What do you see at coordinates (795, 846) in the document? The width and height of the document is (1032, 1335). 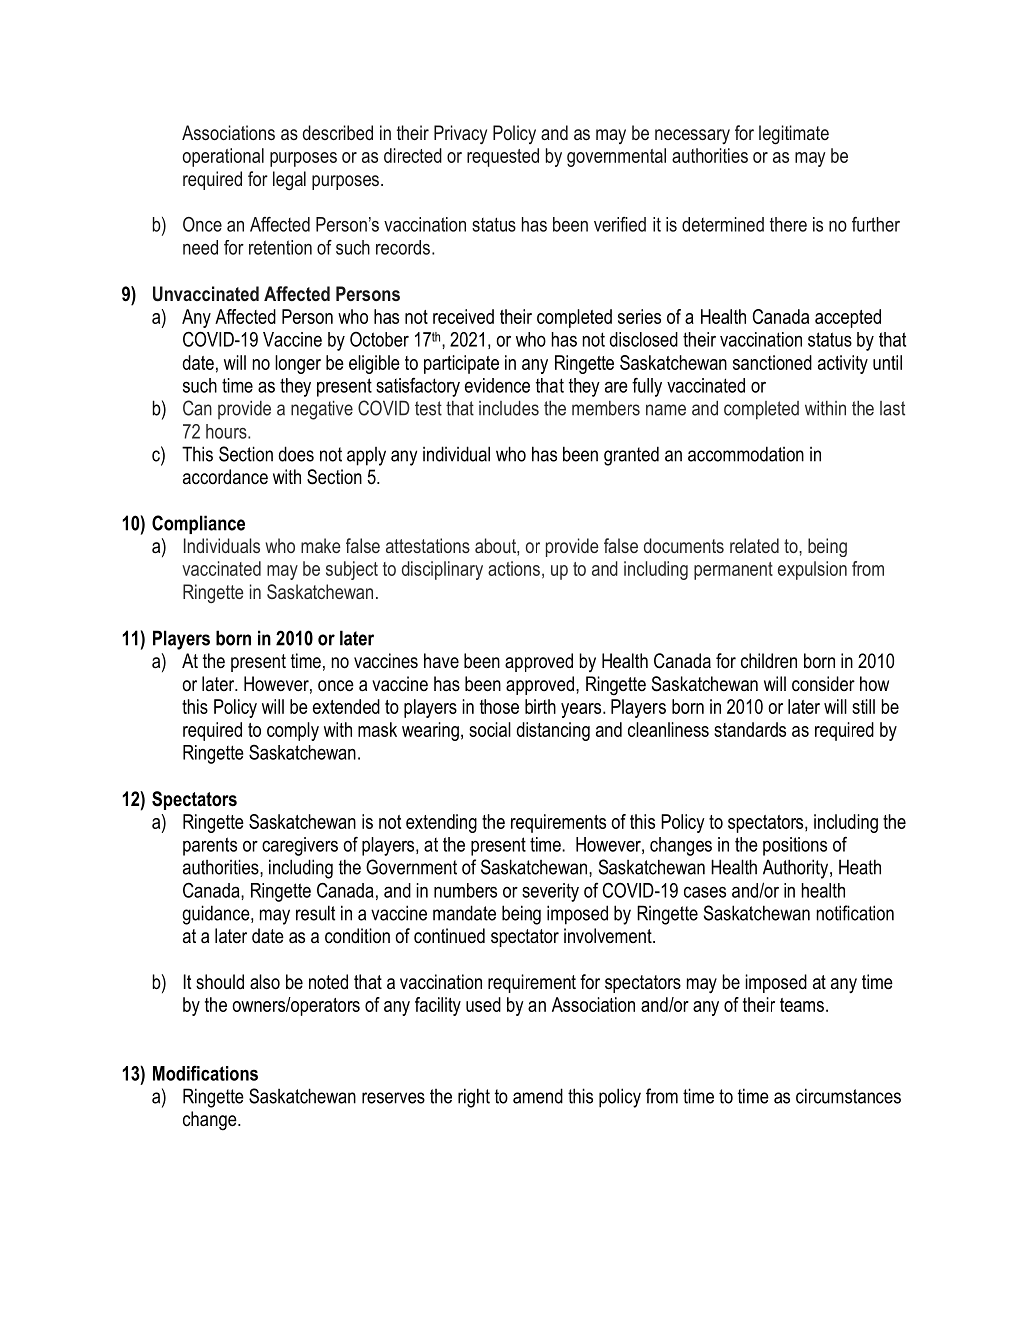 I see `positions` at bounding box center [795, 846].
